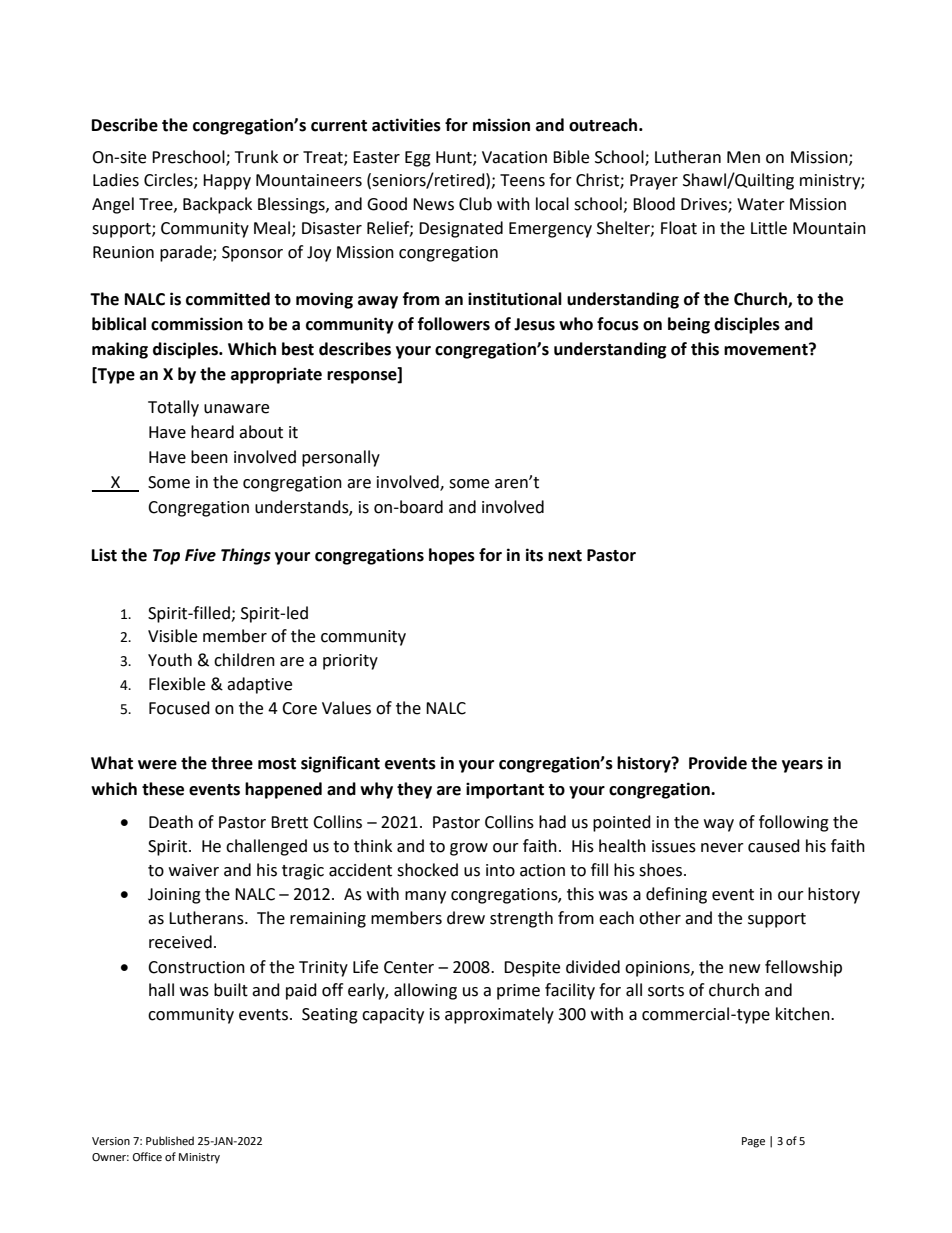 The width and height of the page is (952, 1233). I want to click on Drives, so click(705, 205).
